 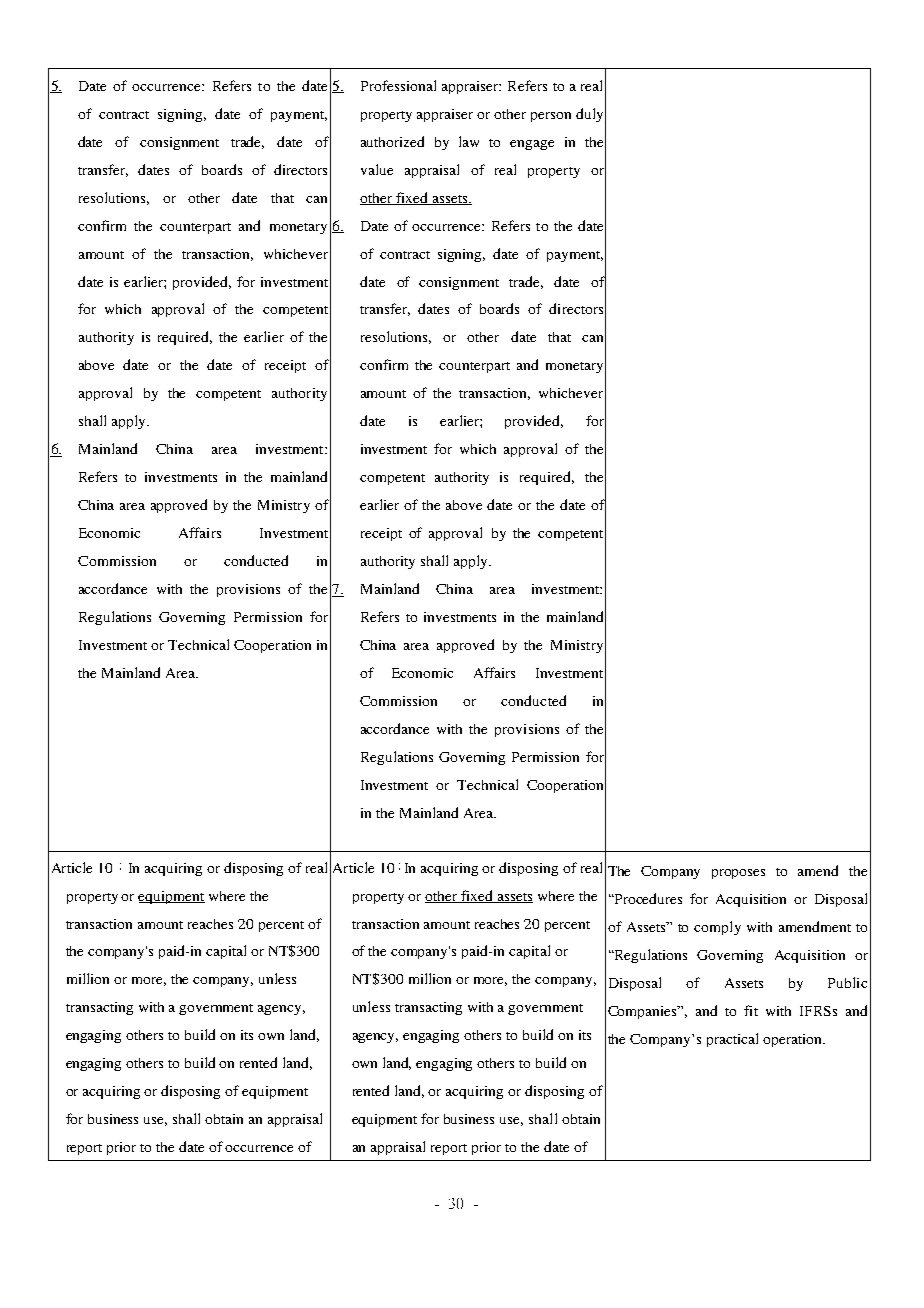 I want to click on value, so click(x=377, y=169).
